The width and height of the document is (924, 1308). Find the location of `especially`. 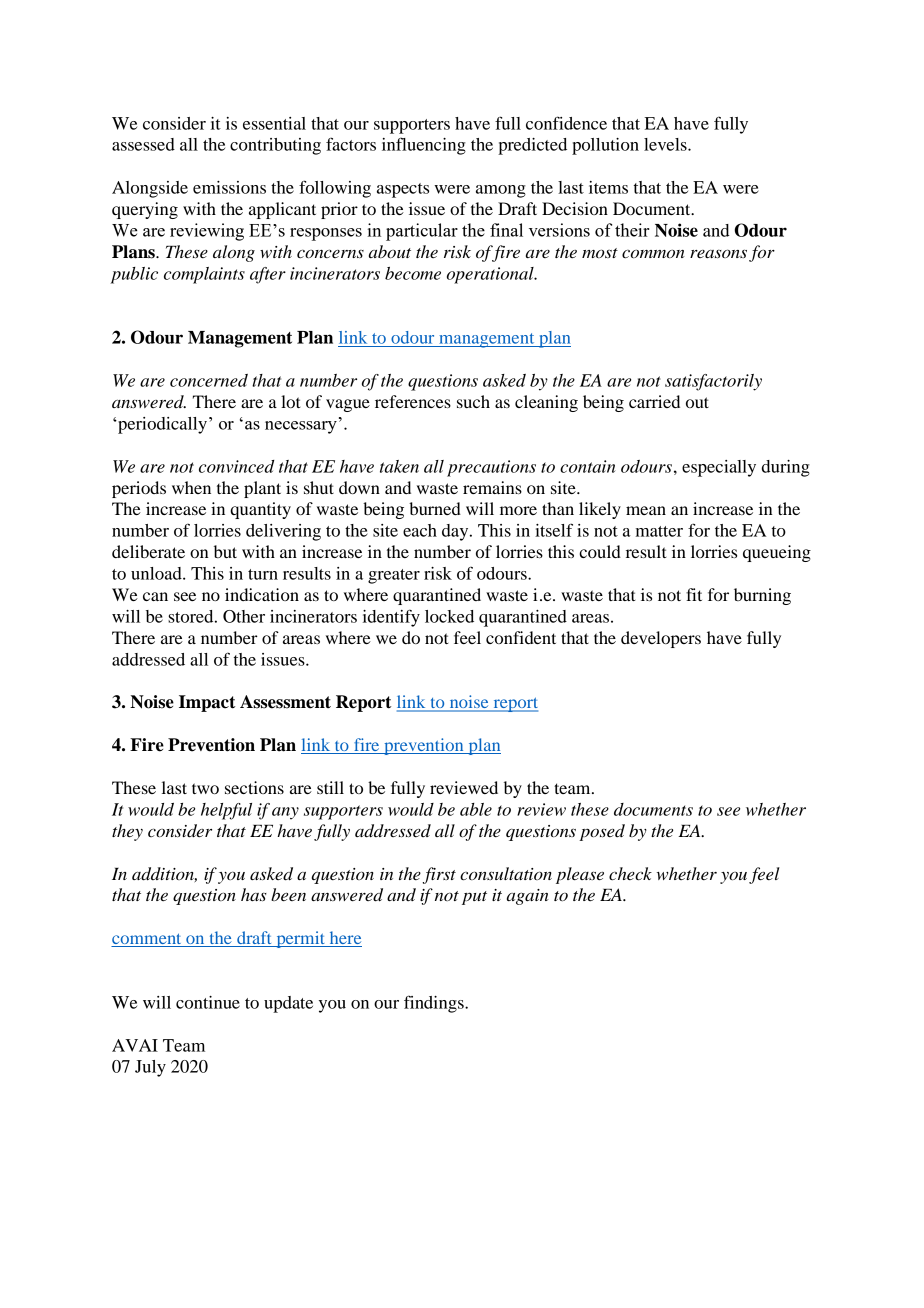

especially is located at coordinates (719, 468).
